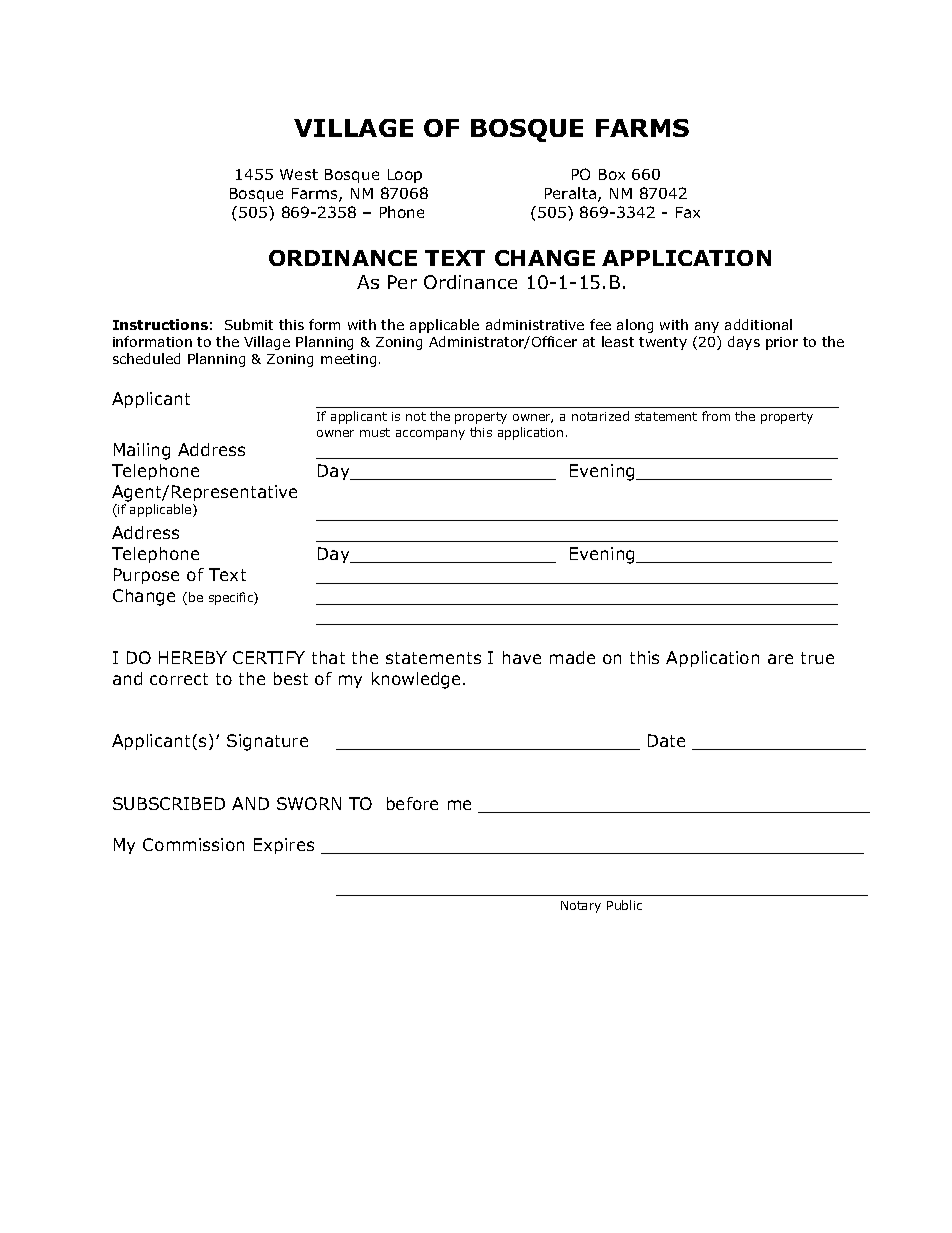 The image size is (952, 1233). What do you see at coordinates (416, 680) in the screenshot?
I see `knowledge` at bounding box center [416, 680].
